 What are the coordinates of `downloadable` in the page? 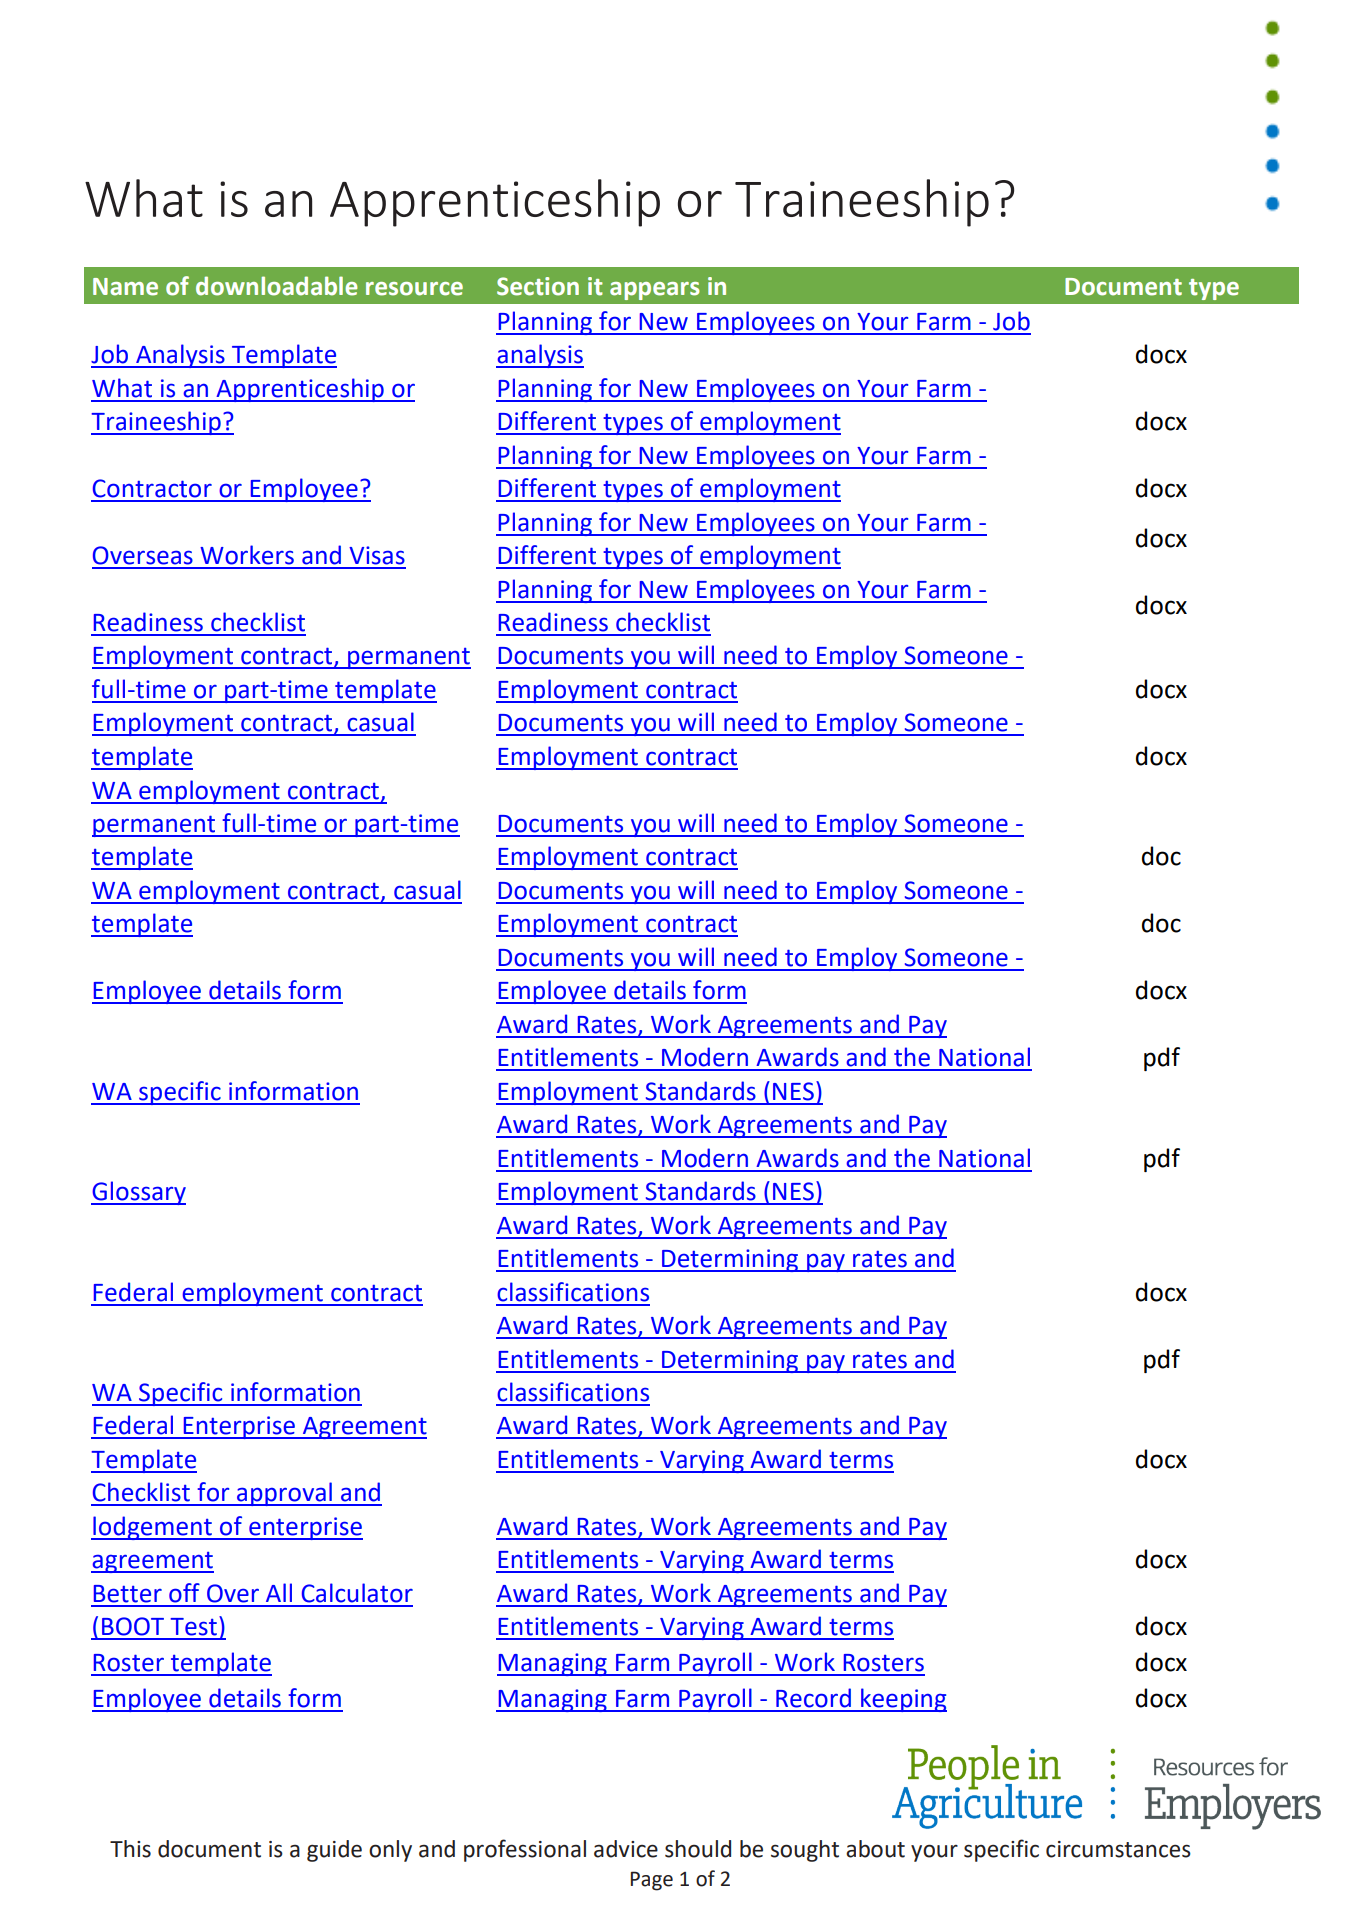 It's located at (277, 286).
